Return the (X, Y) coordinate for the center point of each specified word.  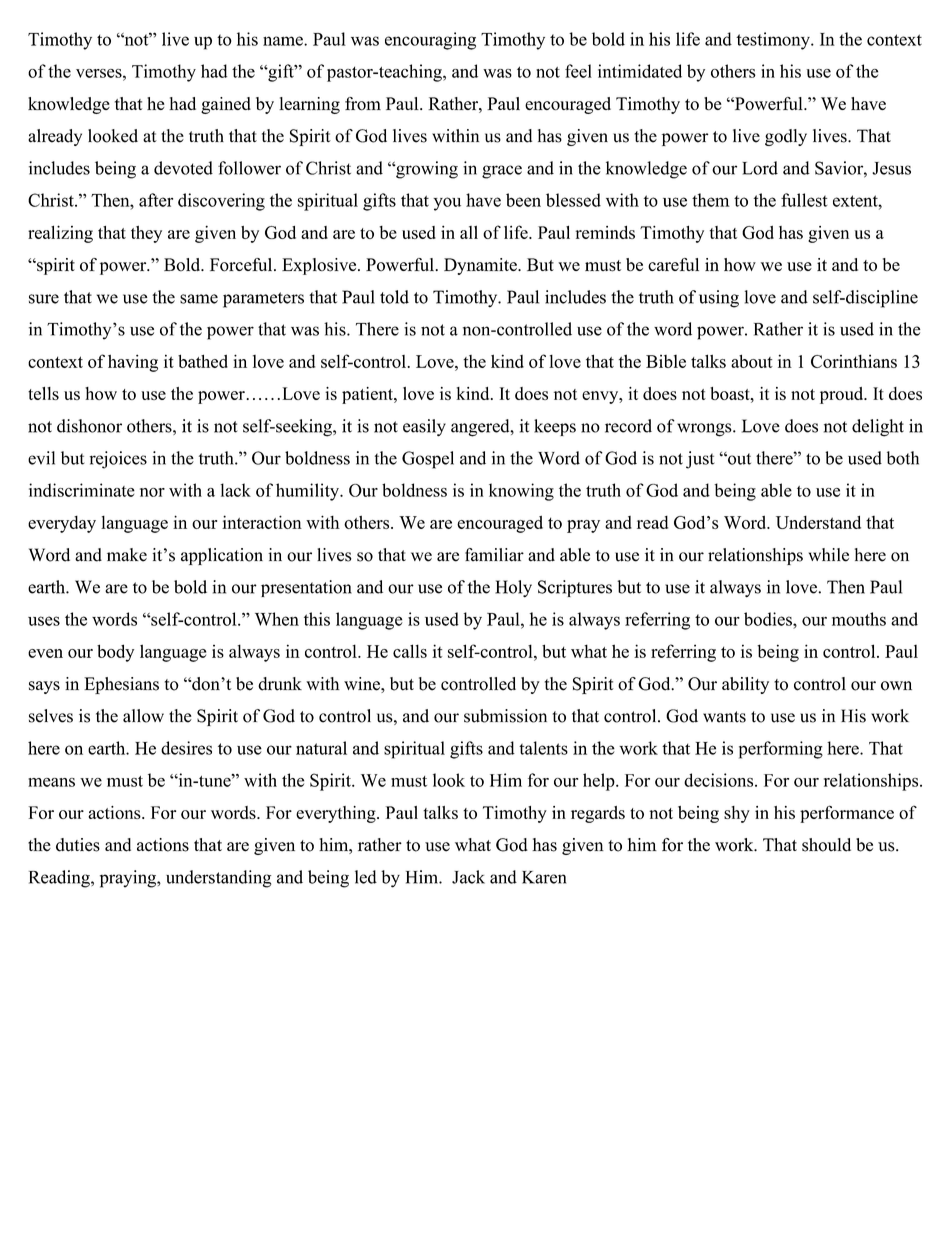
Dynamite (481, 266)
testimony (774, 41)
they (146, 234)
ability (745, 685)
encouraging (430, 41)
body (115, 653)
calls (410, 651)
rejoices (118, 460)
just (700, 460)
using (719, 299)
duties (78, 845)
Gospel (428, 460)
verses (100, 73)
